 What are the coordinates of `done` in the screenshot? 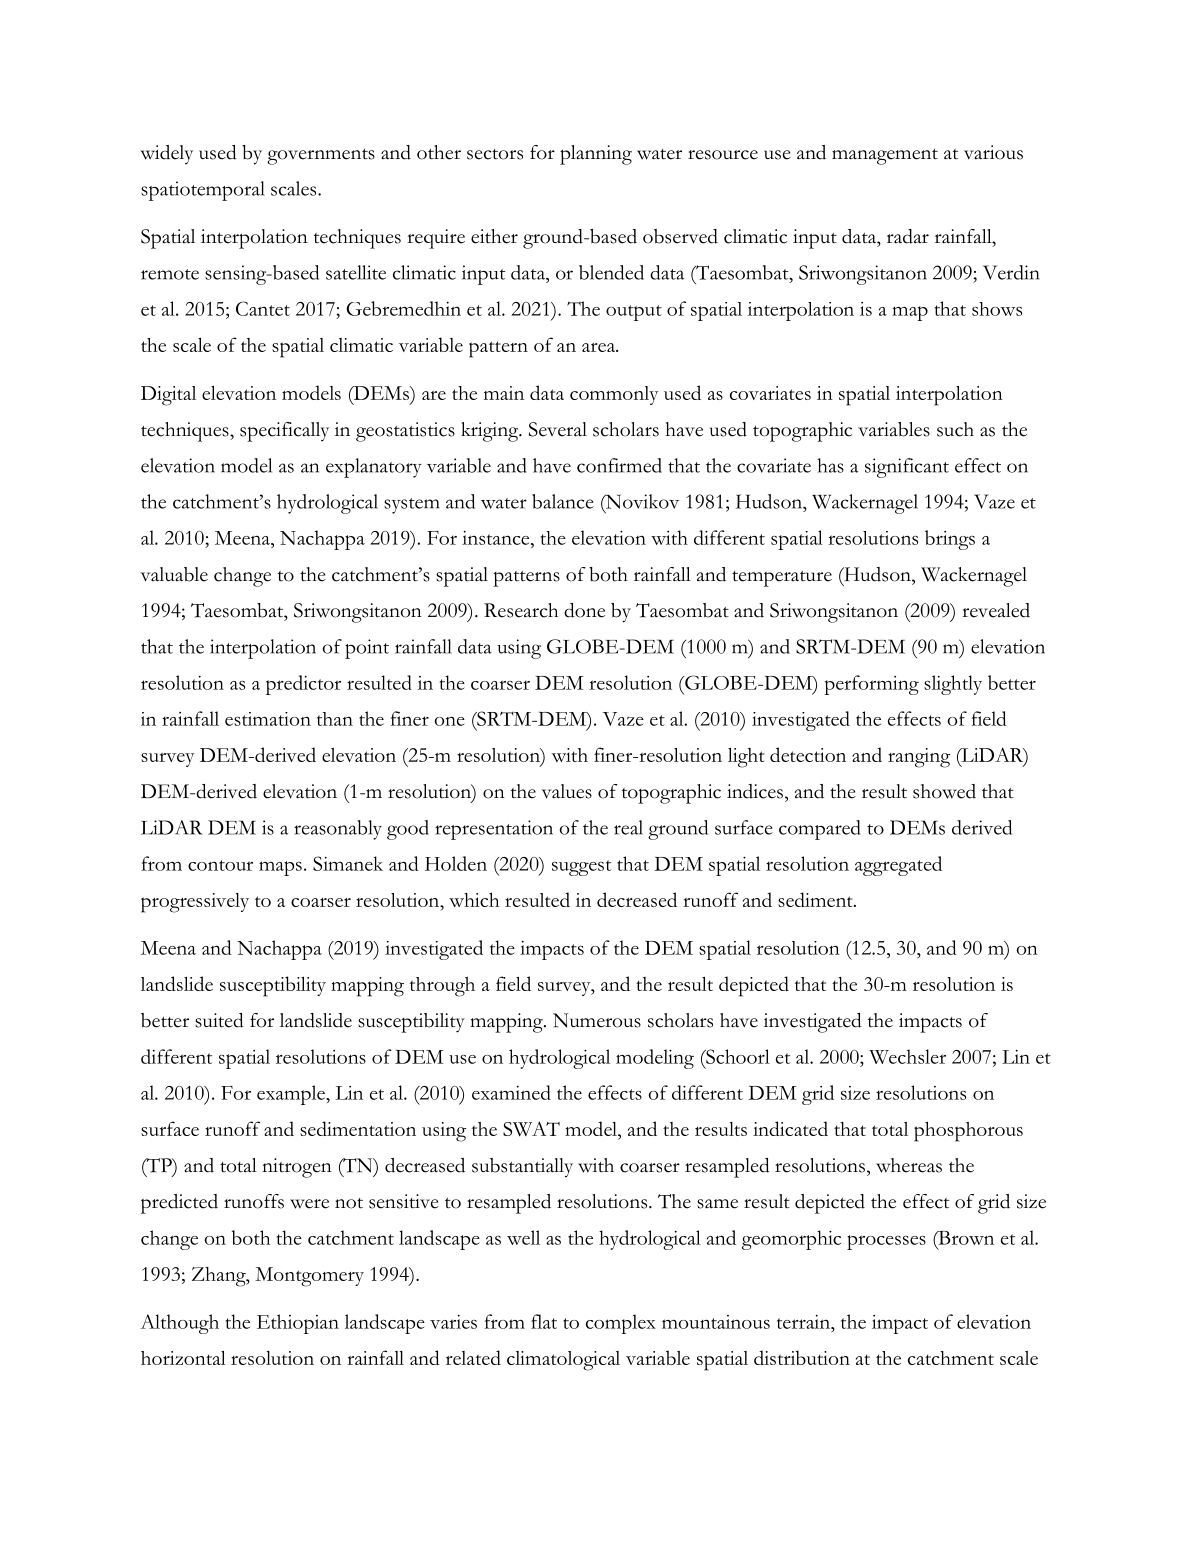 It's located at (584, 610).
